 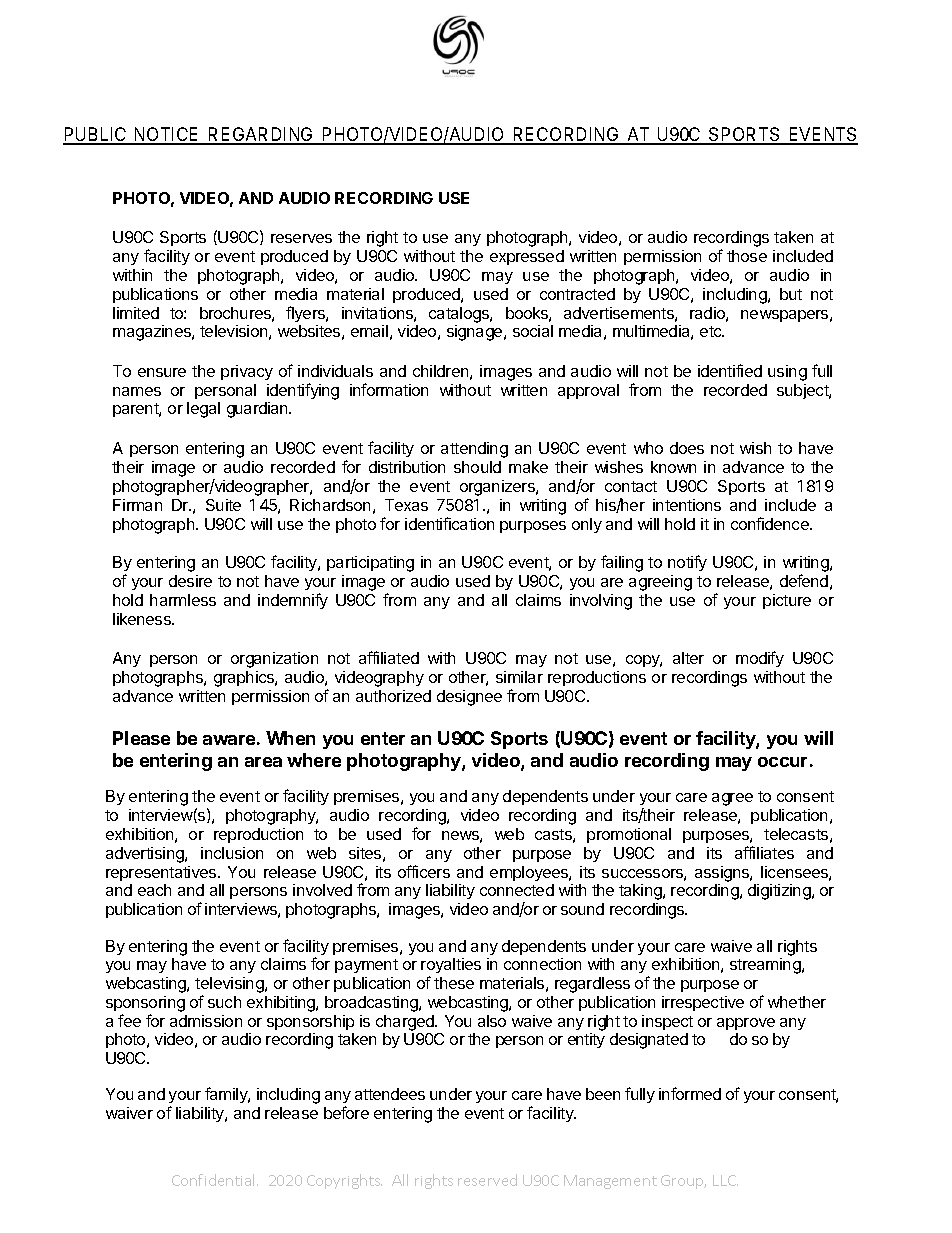 I want to click on expressed, so click(x=527, y=257).
